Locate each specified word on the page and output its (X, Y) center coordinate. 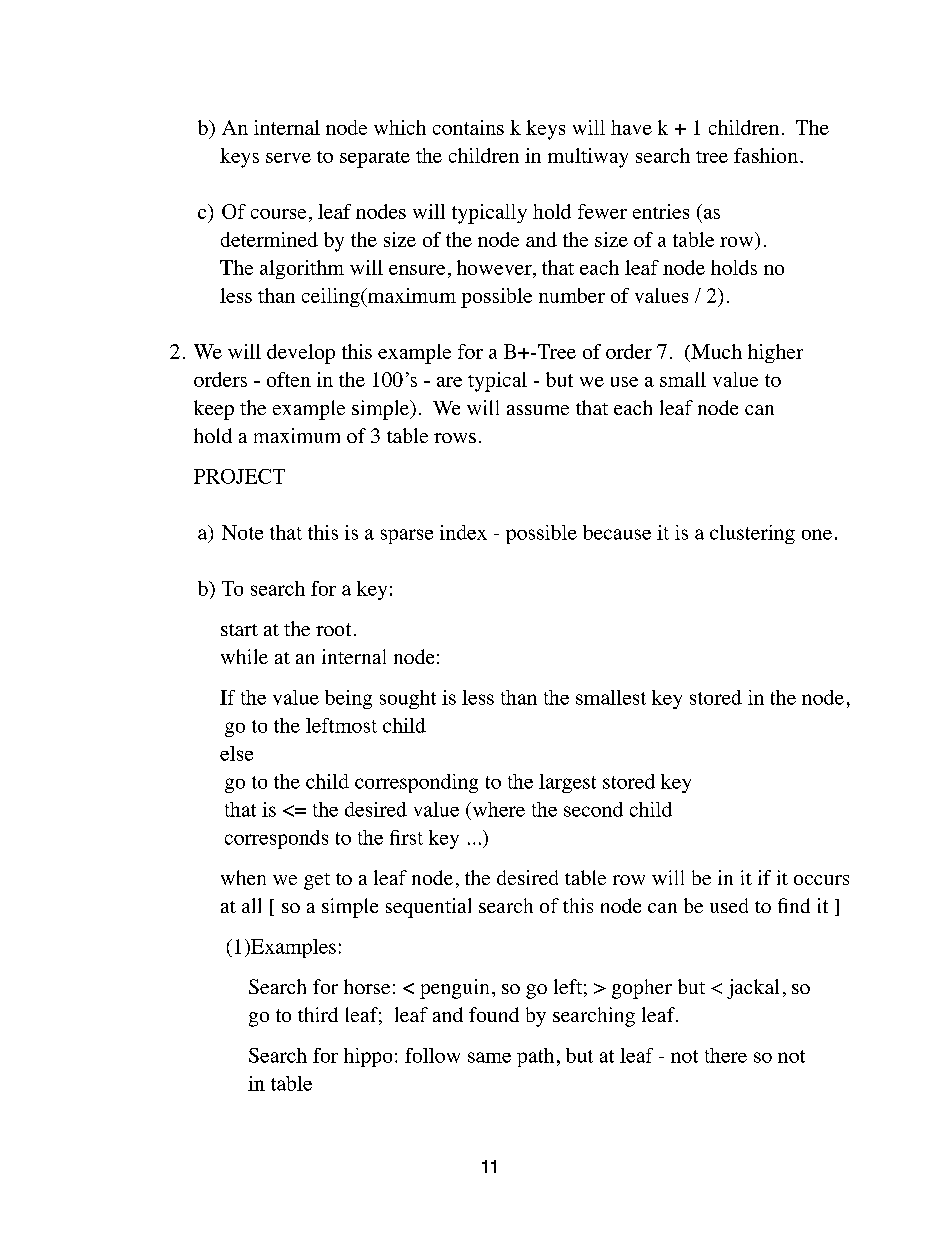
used (729, 905)
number (572, 295)
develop (301, 354)
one (817, 534)
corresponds (276, 839)
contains (468, 127)
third (318, 1014)
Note (242, 532)
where (497, 809)
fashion (766, 155)
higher (775, 353)
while (244, 656)
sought (408, 699)
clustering (752, 534)
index (463, 532)
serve (288, 158)
